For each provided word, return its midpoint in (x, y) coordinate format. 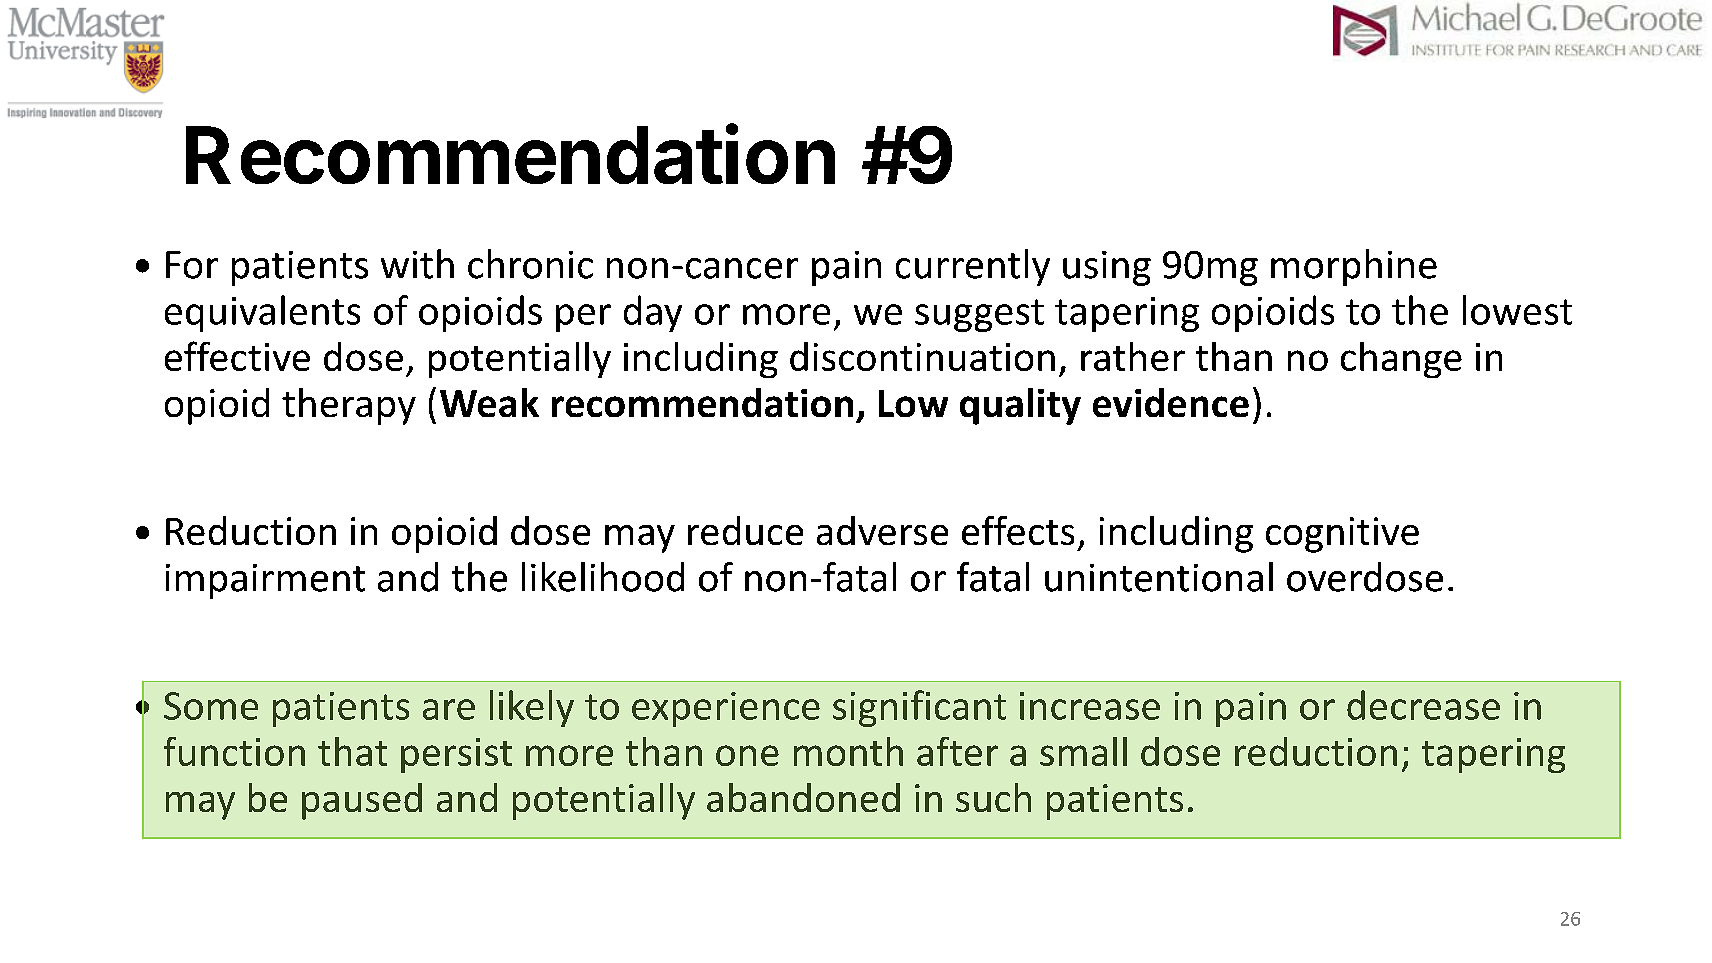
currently (973, 267)
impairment (265, 581)
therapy (349, 406)
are (449, 709)
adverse (882, 530)
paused (362, 801)
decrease (1423, 705)
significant (919, 708)
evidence (1171, 402)
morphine (1354, 267)
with (417, 264)
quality (1020, 406)
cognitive (1342, 535)
